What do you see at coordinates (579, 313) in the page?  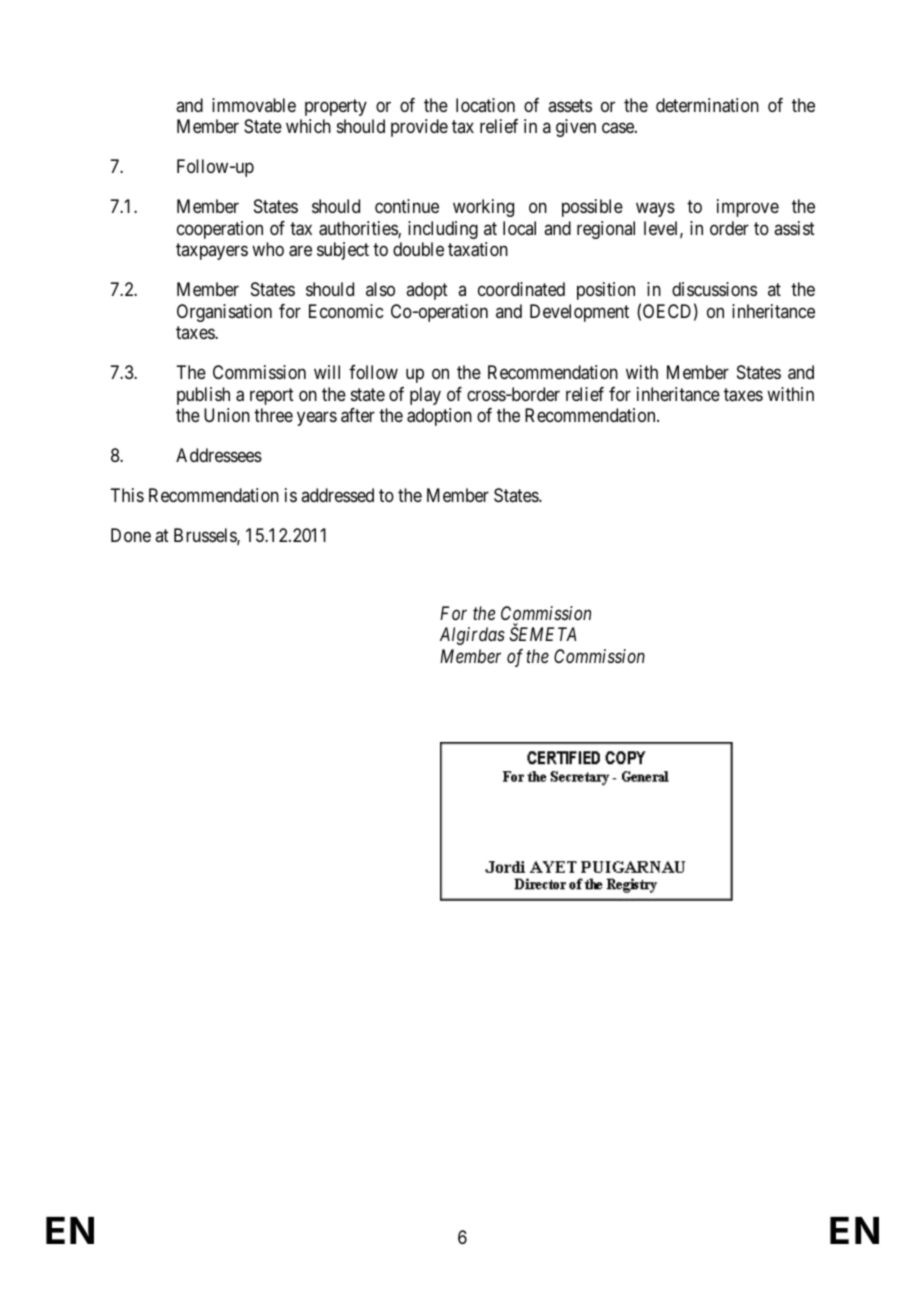 I see `Development` at bounding box center [579, 313].
